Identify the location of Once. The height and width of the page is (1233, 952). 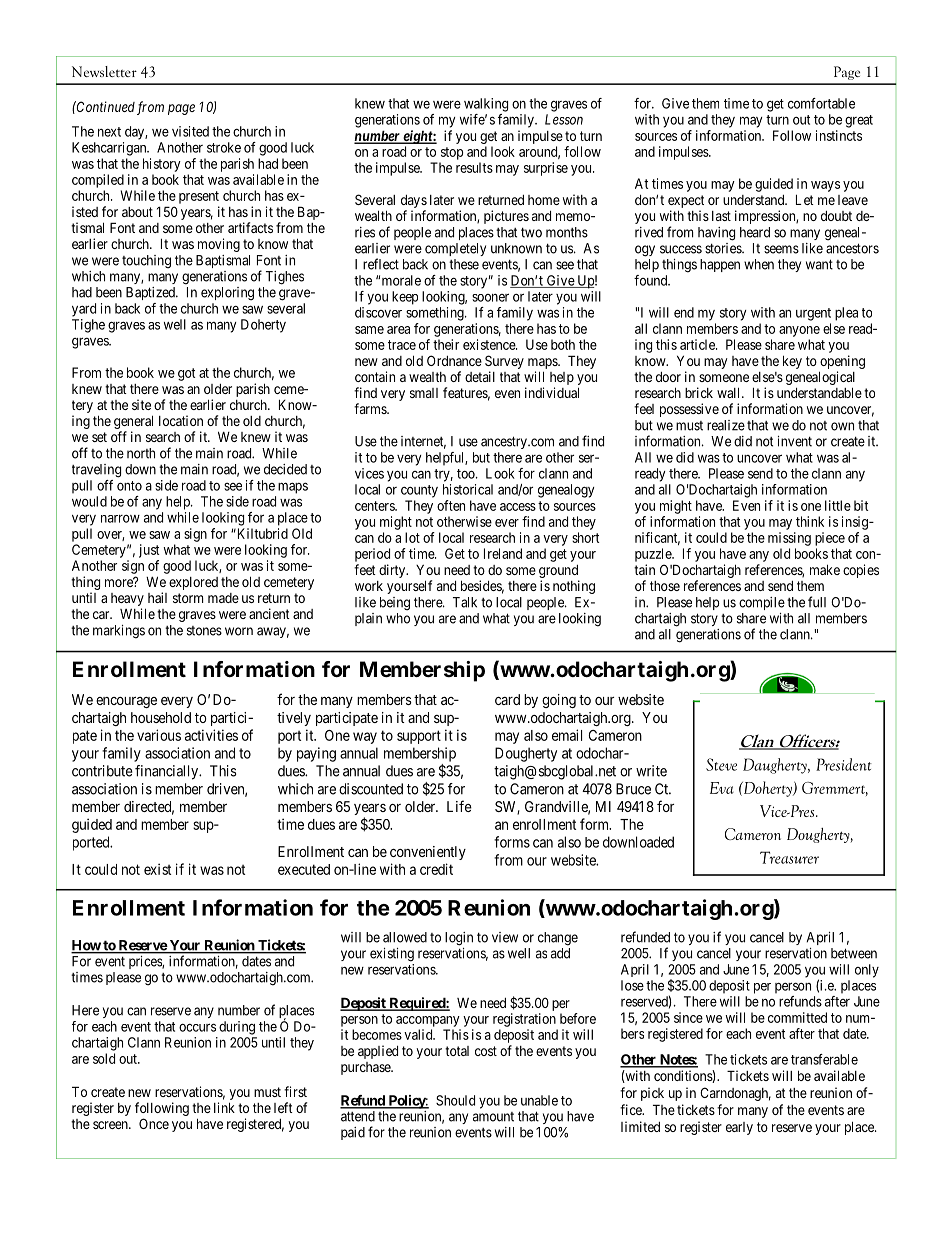
(154, 1123).
